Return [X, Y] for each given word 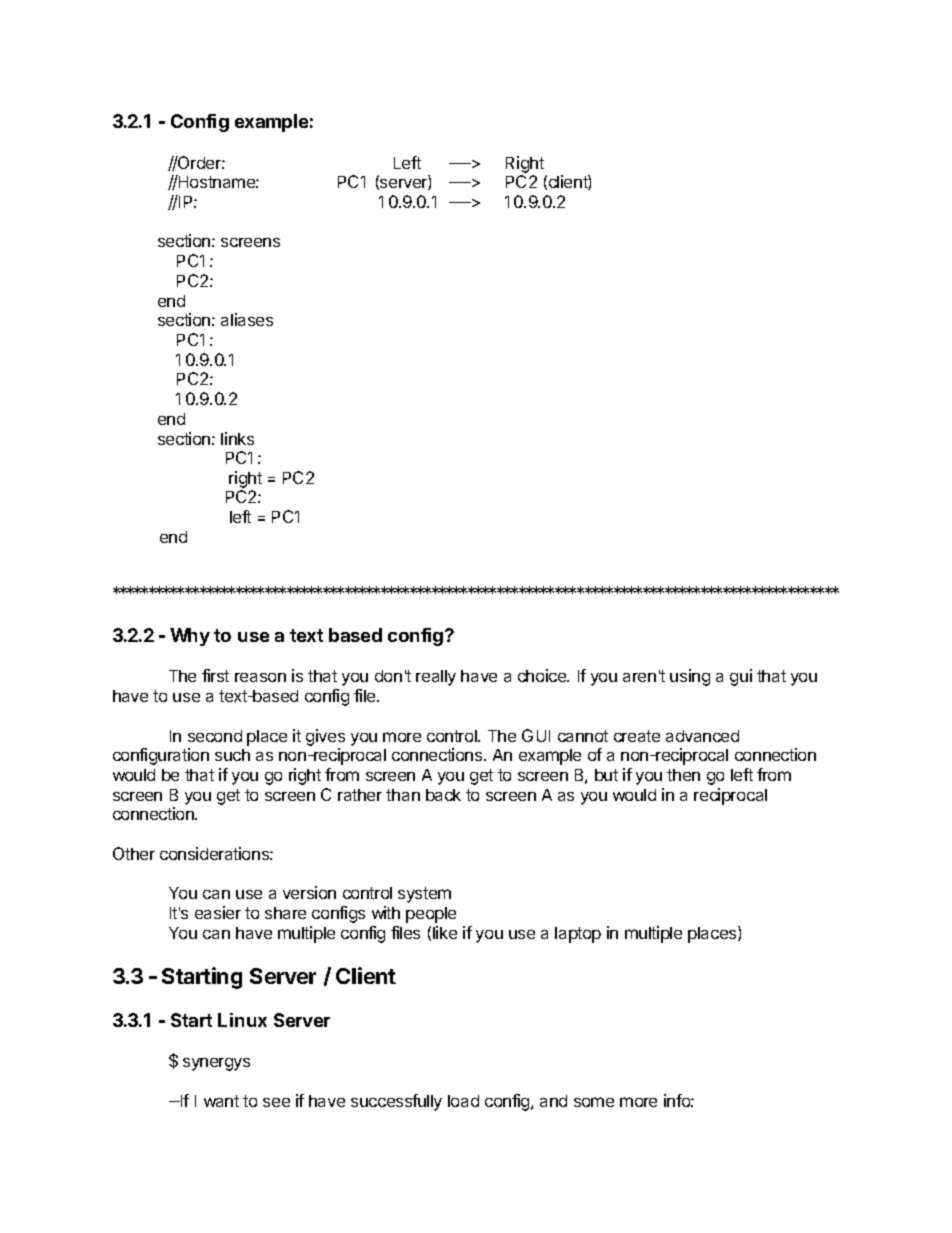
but [606, 775]
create [637, 736]
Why [190, 637]
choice [543, 675]
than [403, 795]
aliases [247, 319]
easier [218, 912]
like [445, 932]
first [215, 675]
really [436, 678]
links [237, 438]
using [690, 677]
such [232, 755]
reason [260, 677]
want [221, 1101]
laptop [578, 935]
